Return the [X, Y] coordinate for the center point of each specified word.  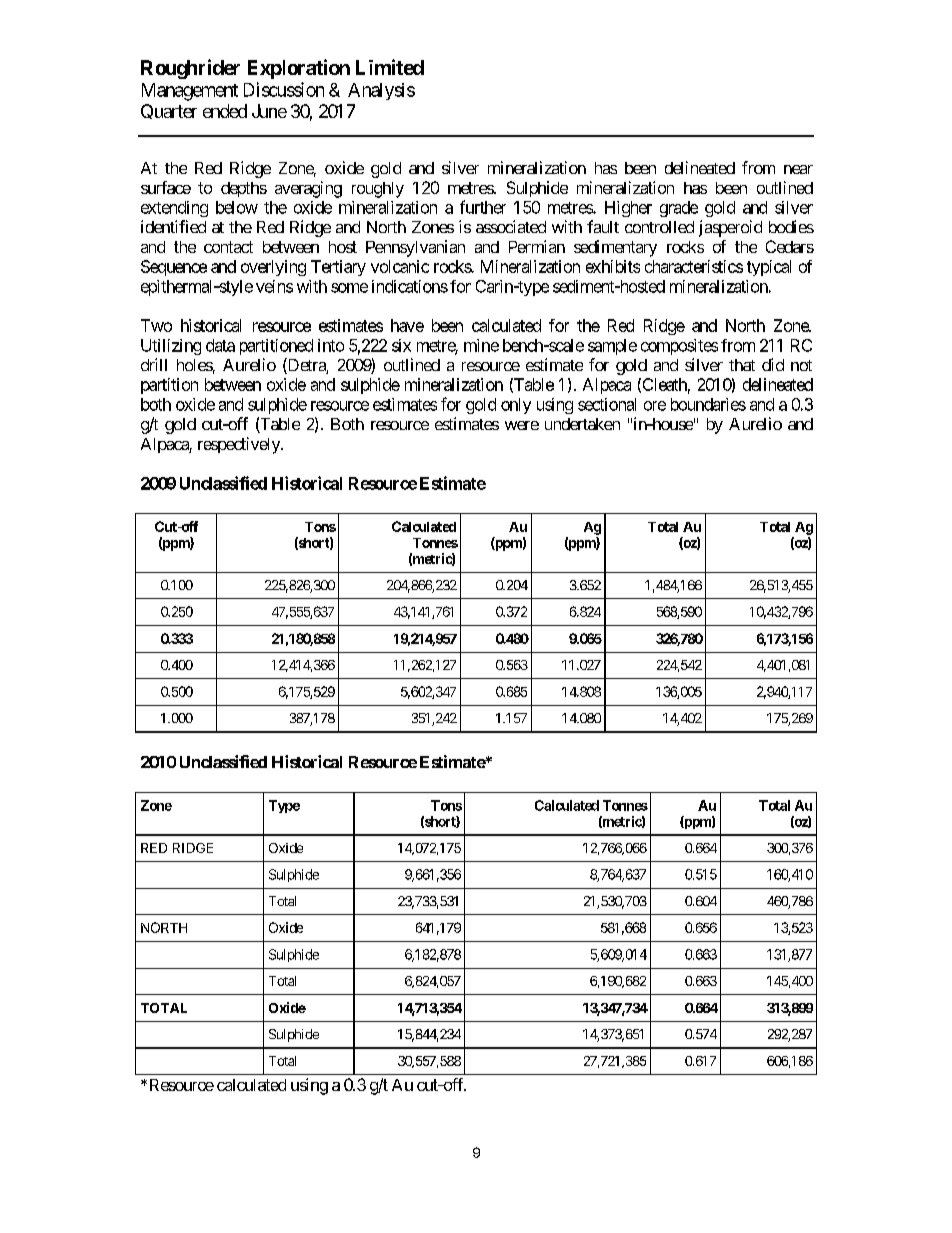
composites [679, 347]
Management [190, 92]
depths [244, 189]
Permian [537, 246]
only [516, 406]
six [401, 345]
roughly [378, 190]
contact [228, 247]
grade [679, 209]
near [798, 169]
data [220, 345]
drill [154, 364]
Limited [390, 67]
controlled [659, 227]
